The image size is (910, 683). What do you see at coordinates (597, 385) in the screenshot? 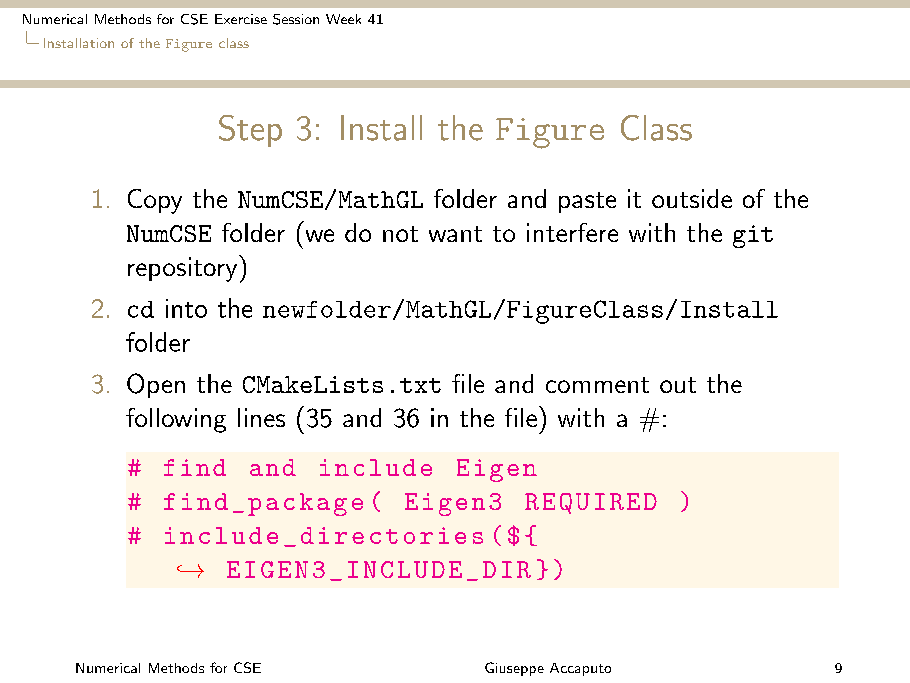
I see `comment` at bounding box center [597, 385].
